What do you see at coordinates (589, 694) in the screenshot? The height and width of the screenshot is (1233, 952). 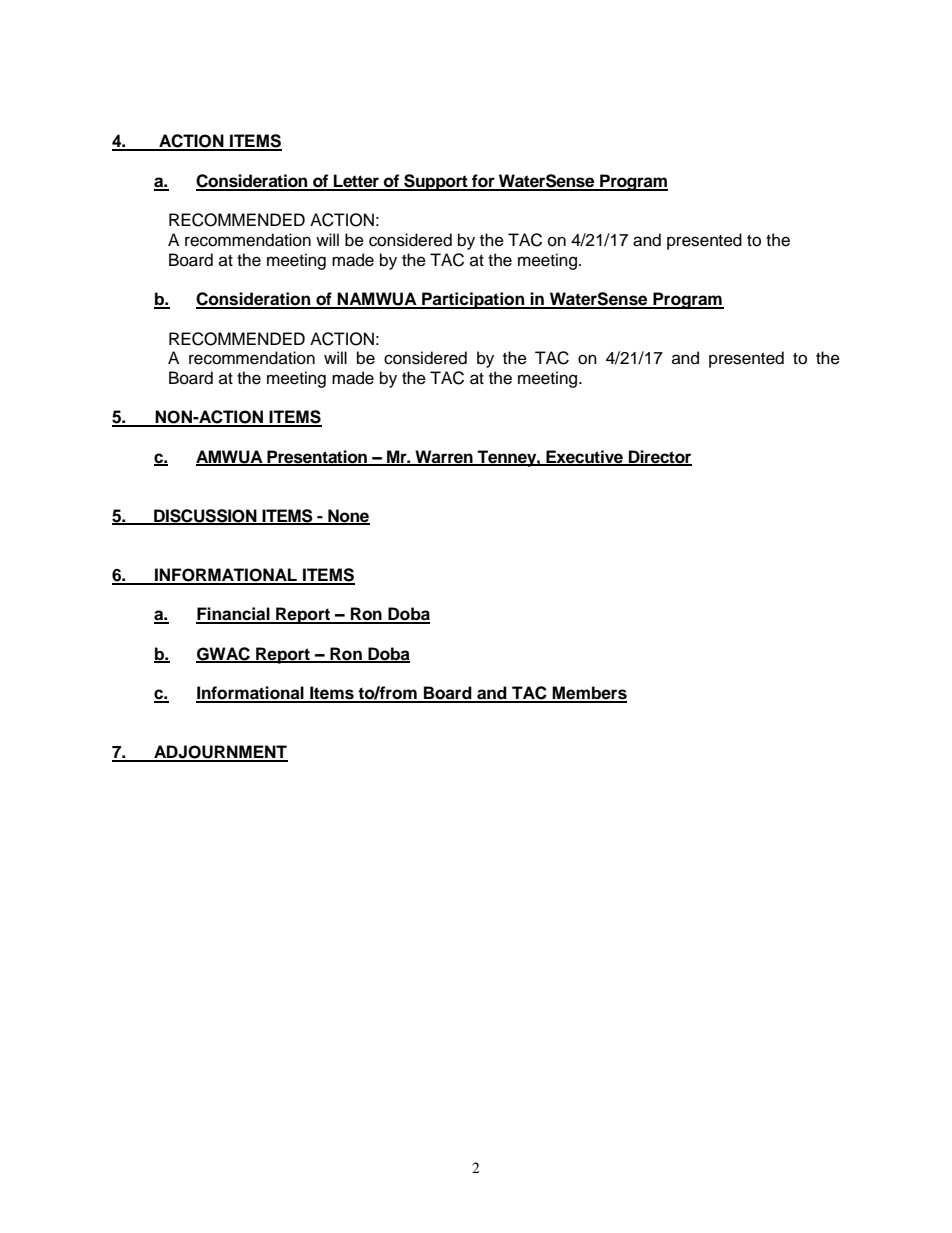 I see `Members` at bounding box center [589, 694].
